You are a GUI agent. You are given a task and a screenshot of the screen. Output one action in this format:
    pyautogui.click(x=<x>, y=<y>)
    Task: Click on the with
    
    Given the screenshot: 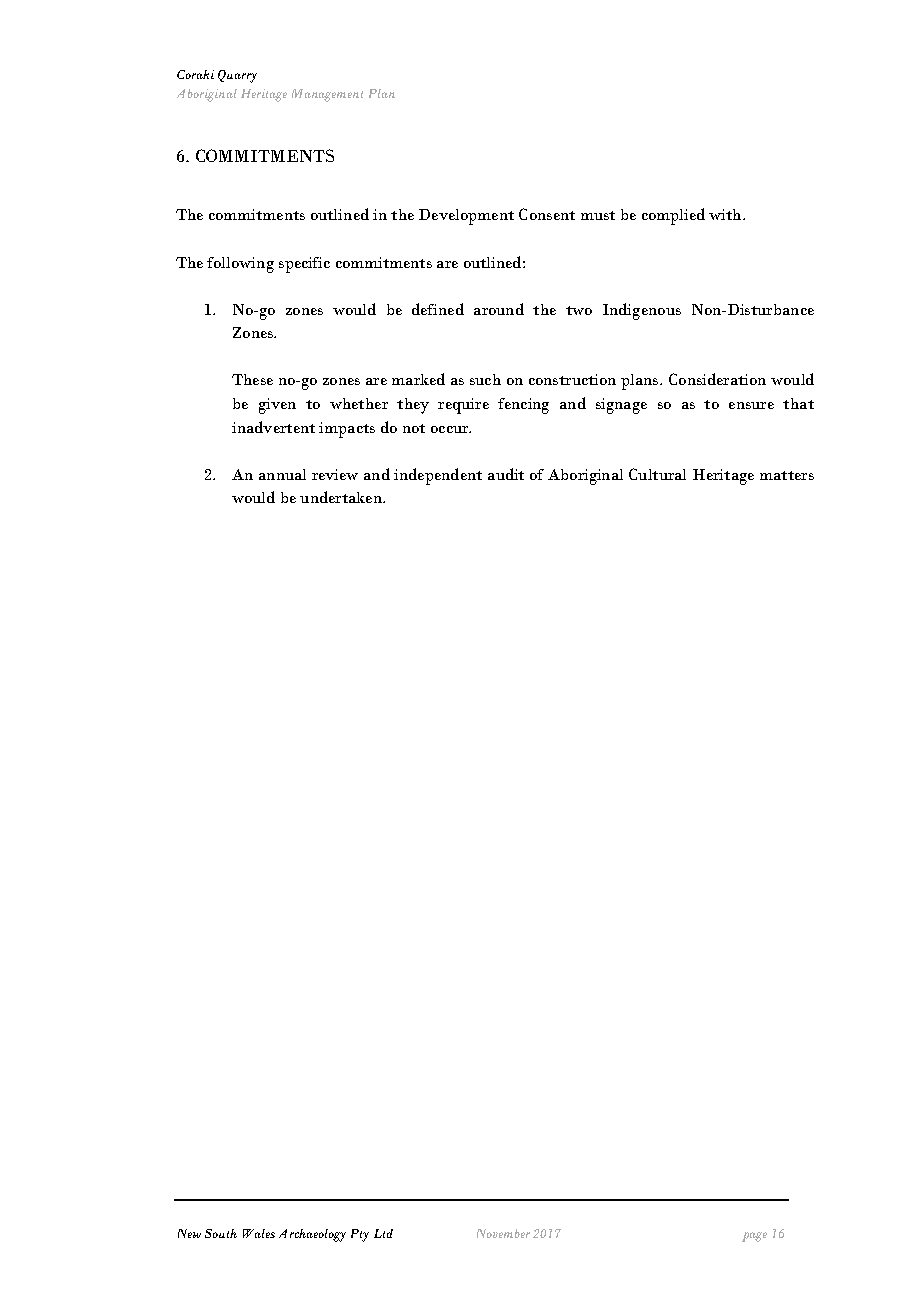 What is the action you would take?
    pyautogui.click(x=726, y=214)
